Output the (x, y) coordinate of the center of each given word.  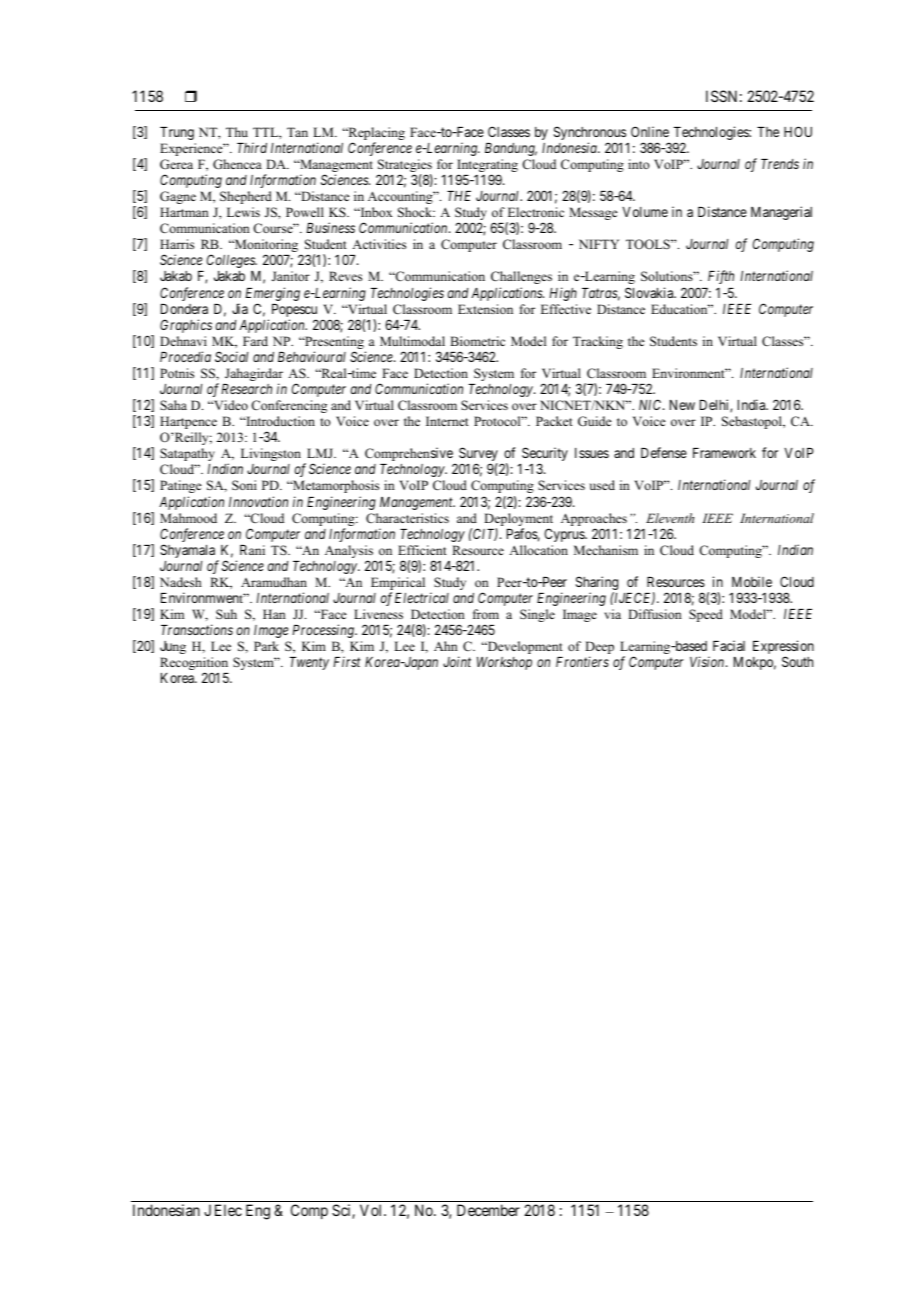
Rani (252, 550)
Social (231, 356)
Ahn (446, 646)
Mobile (752, 581)
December (488, 1210)
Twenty (309, 663)
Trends (780, 164)
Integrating (487, 167)
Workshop (504, 663)
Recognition (194, 665)
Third (252, 147)
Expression (783, 648)
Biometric (477, 341)
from (486, 614)
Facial (729, 645)
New (682, 405)
